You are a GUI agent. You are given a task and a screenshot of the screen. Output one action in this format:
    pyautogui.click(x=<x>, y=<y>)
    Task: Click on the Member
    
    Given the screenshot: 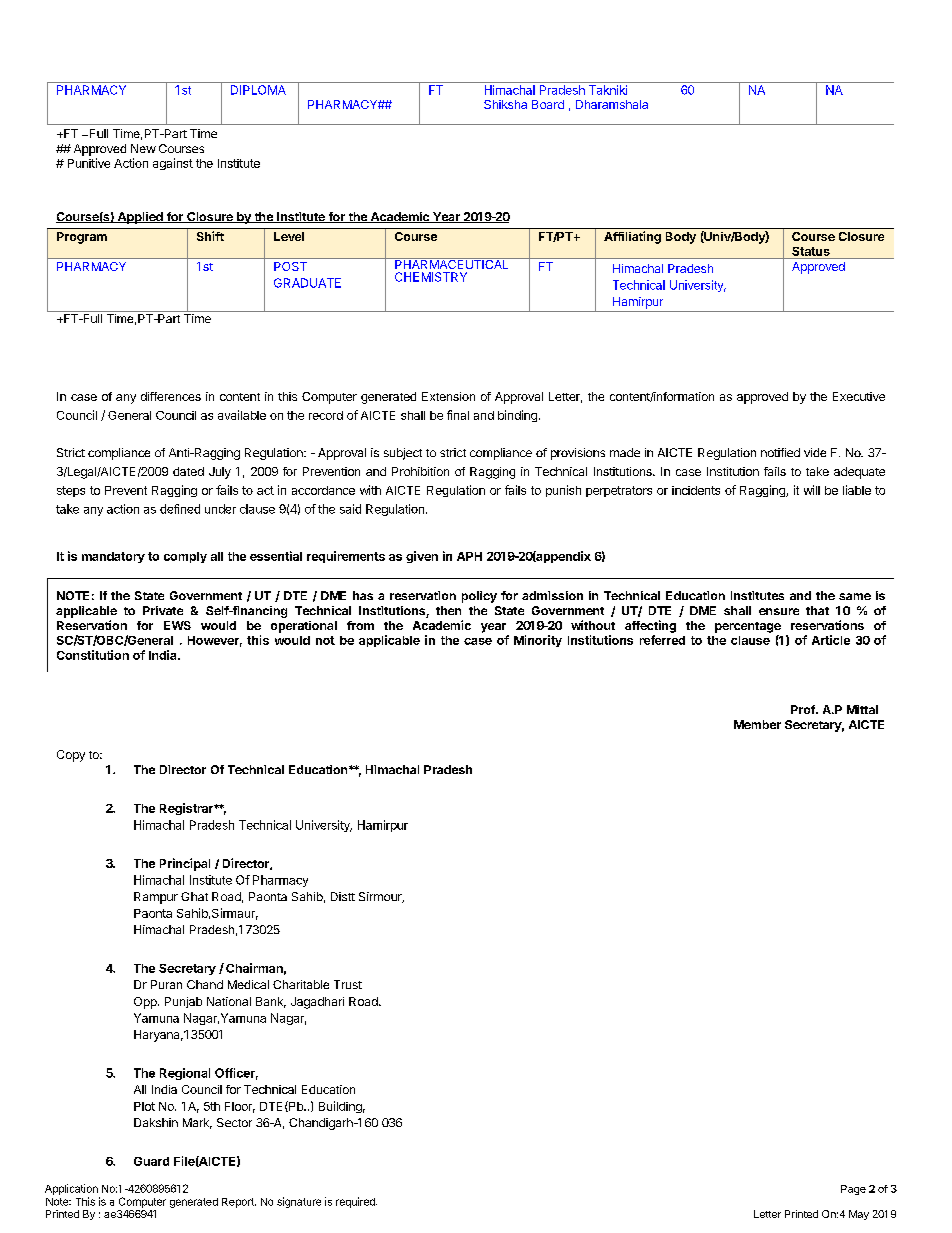 What is the action you would take?
    pyautogui.click(x=757, y=724)
